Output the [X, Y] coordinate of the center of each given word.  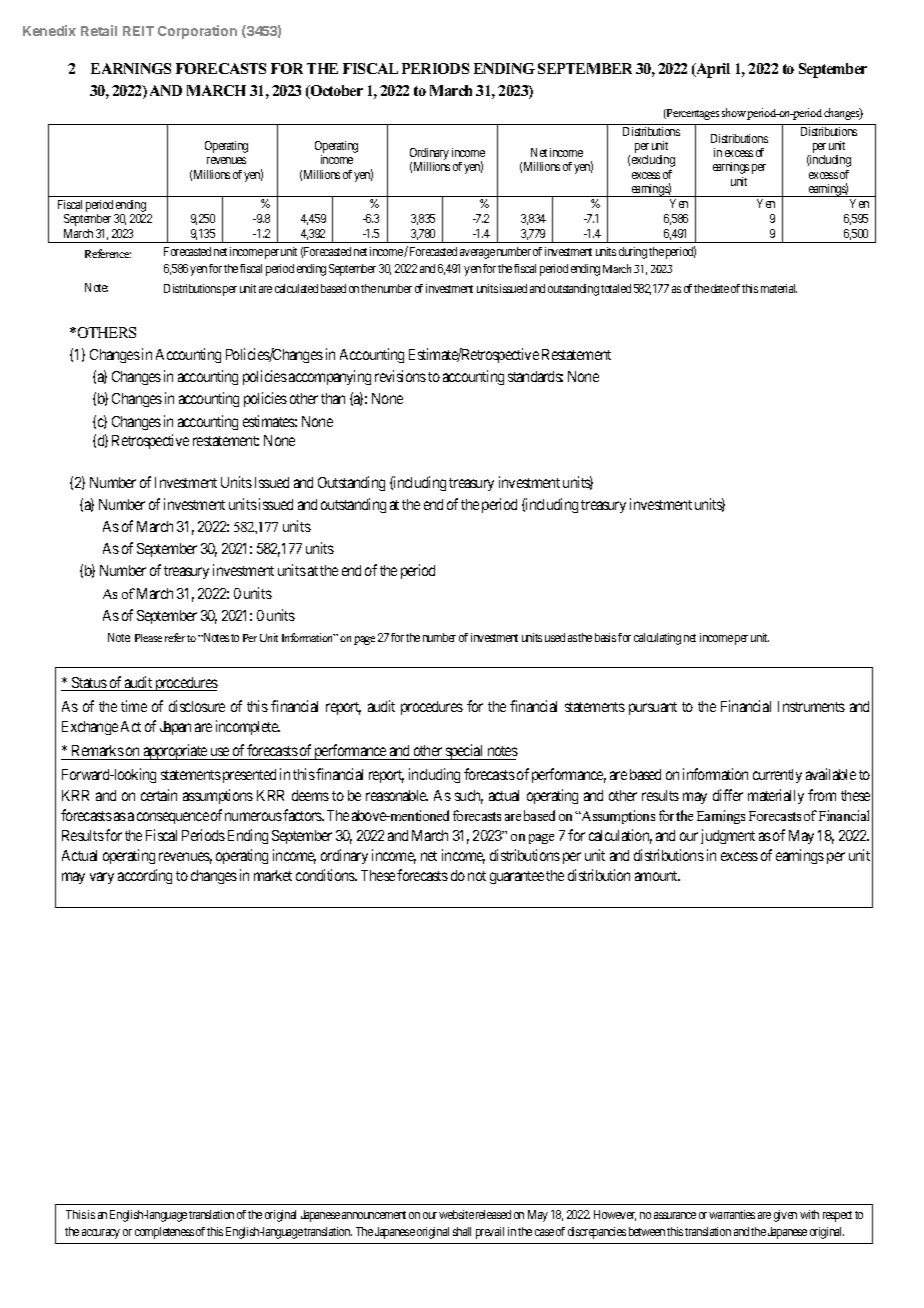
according [145, 876]
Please [148, 638]
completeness [164, 1233]
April [712, 70]
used [555, 637]
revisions [400, 376]
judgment [728, 836]
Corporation [197, 32]
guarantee [517, 877]
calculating [657, 639]
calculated [296, 288]
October [336, 92]
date [720, 288]
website [456, 1214]
